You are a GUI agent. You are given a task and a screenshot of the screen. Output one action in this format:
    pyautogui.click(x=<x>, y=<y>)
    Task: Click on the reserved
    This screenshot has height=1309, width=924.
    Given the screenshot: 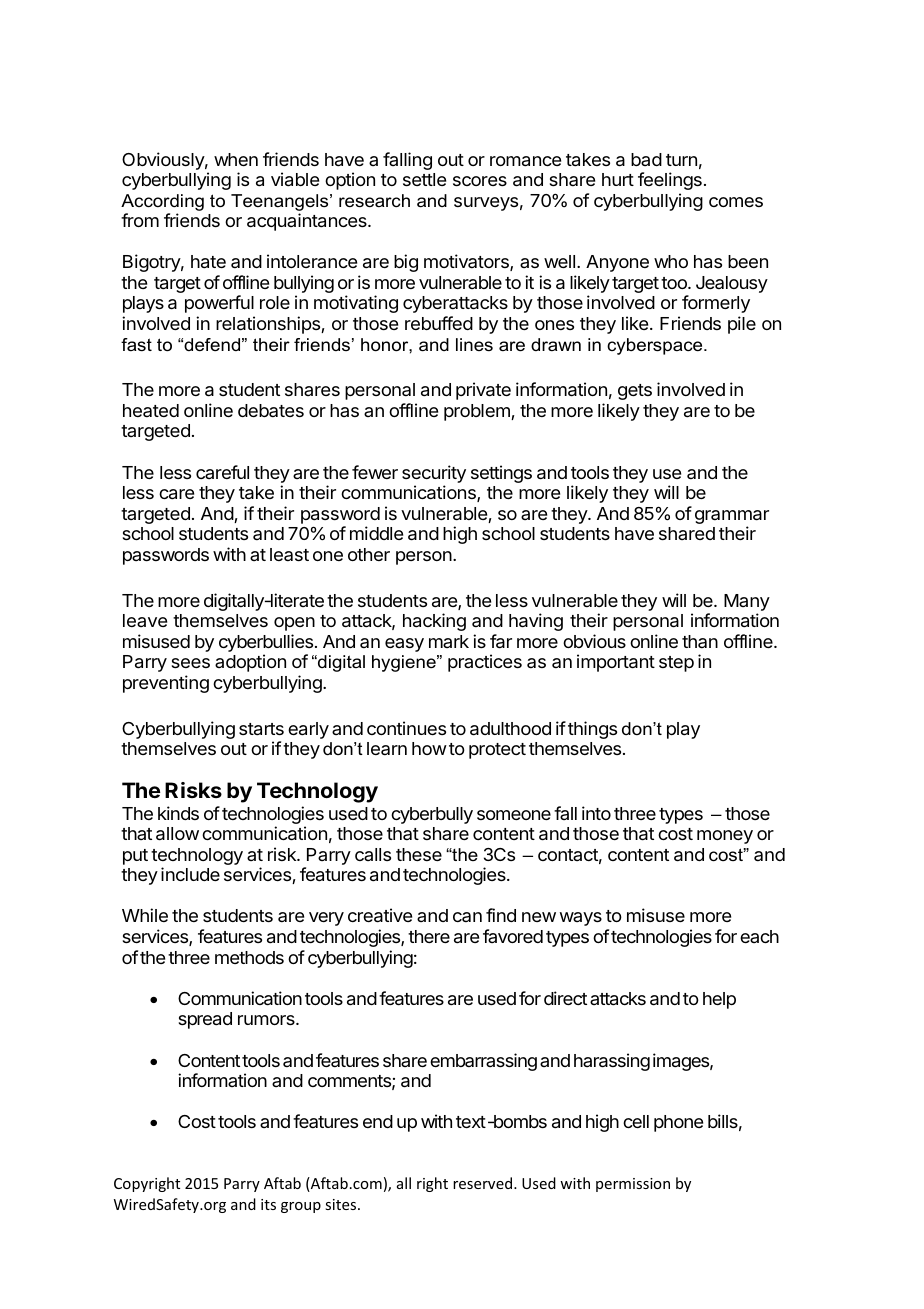 What is the action you would take?
    pyautogui.click(x=484, y=1183)
